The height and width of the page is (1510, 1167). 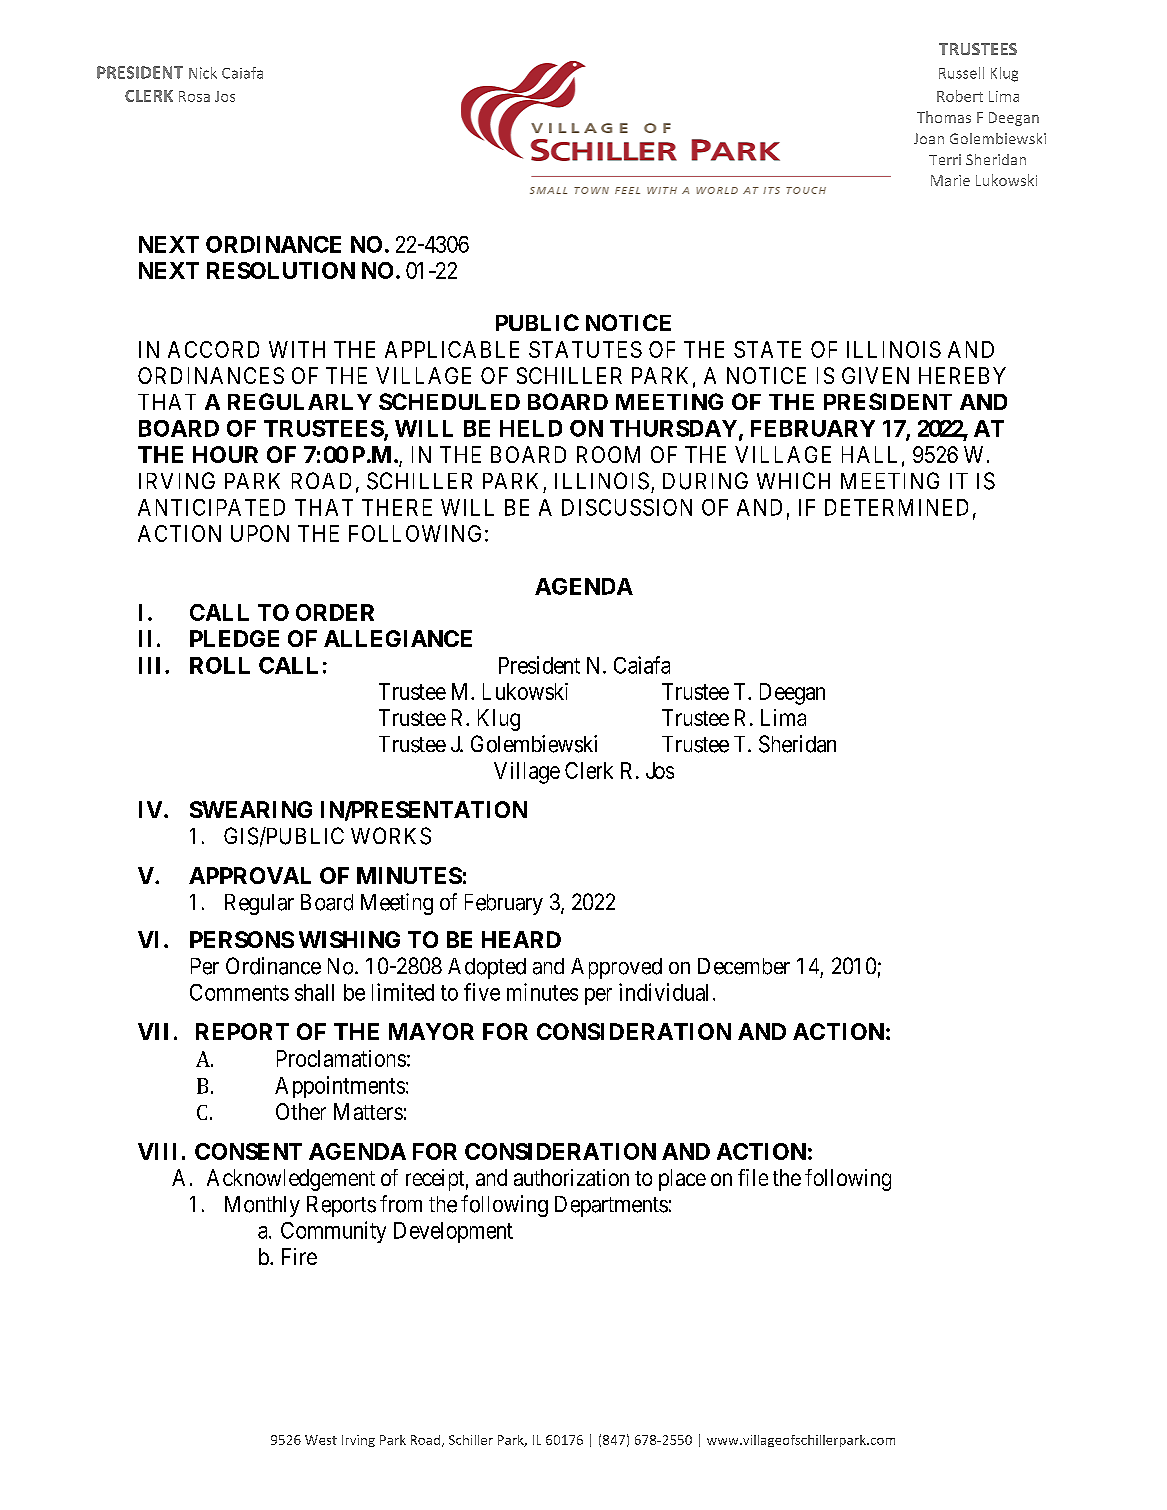 I want to click on WORKS, so click(x=391, y=836).
